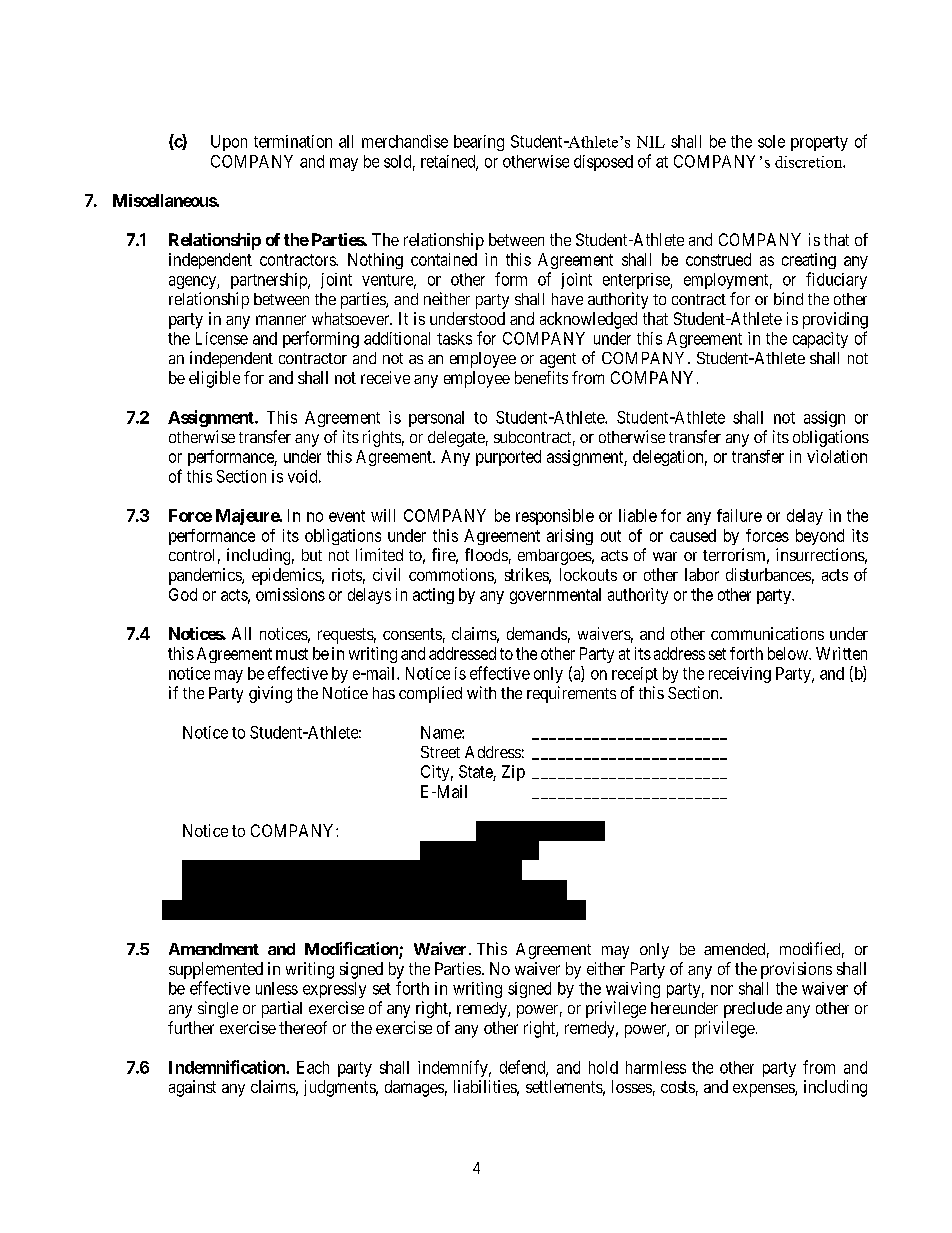  What do you see at coordinates (228, 1067) in the image?
I see `Indemnification` at bounding box center [228, 1067].
